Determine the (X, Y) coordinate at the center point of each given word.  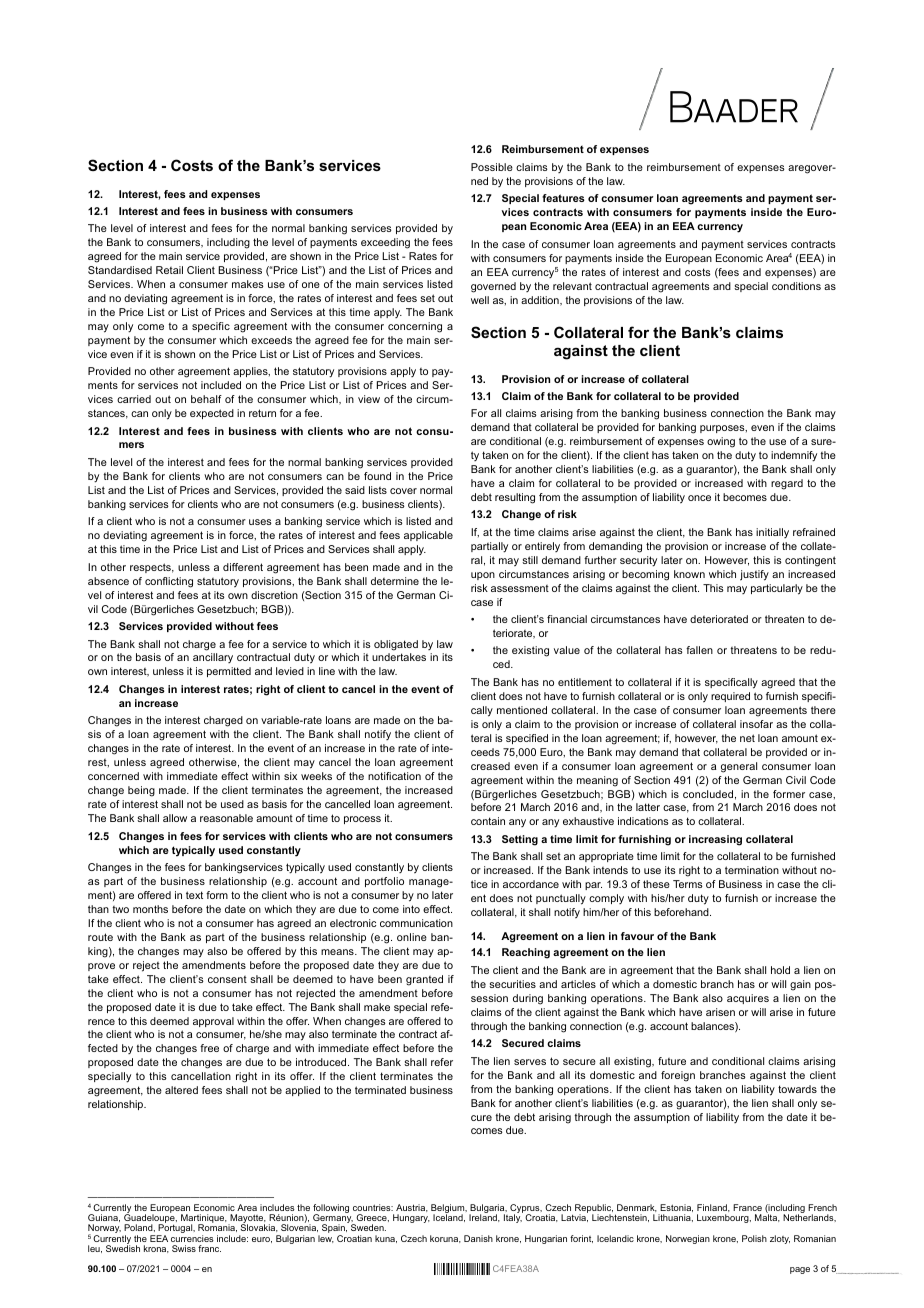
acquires (748, 999)
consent (227, 979)
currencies (192, 1238)
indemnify (794, 456)
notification (394, 776)
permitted (229, 672)
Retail (169, 270)
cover (403, 491)
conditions (796, 286)
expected (212, 414)
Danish (478, 1238)
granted (424, 980)
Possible (492, 167)
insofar (756, 724)
